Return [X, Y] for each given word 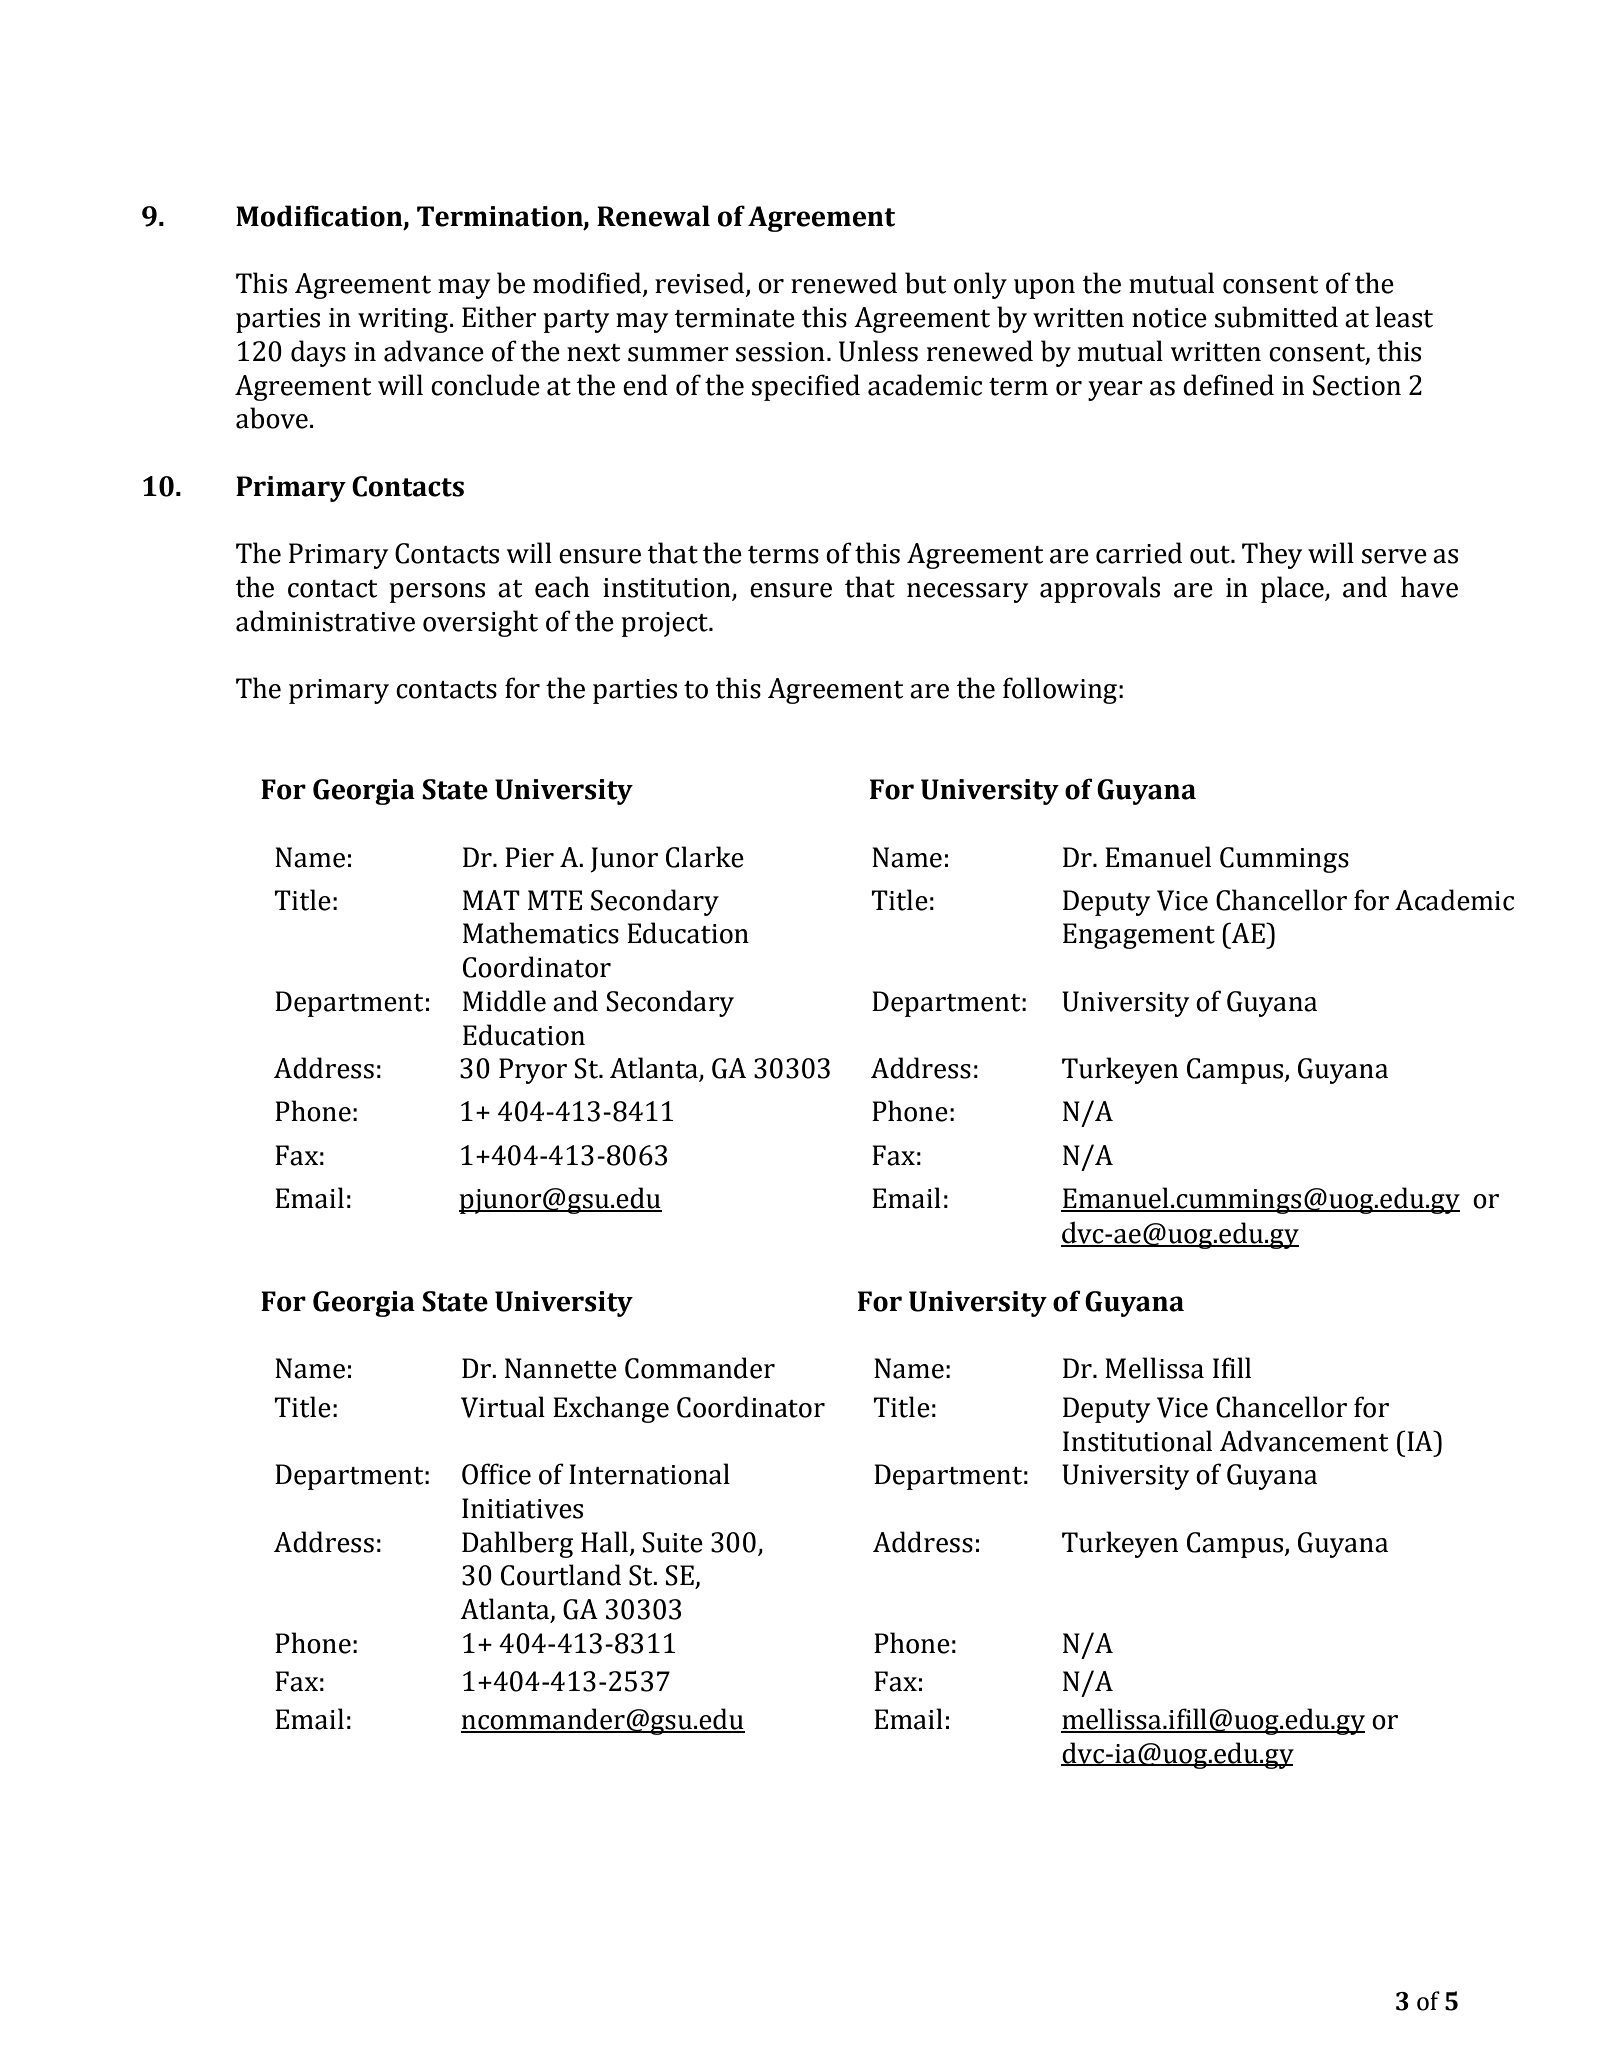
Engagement [1139, 936]
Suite [672, 1542]
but [925, 283]
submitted [1276, 317]
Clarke [705, 857]
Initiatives [522, 1508]
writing [403, 320]
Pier [529, 857]
